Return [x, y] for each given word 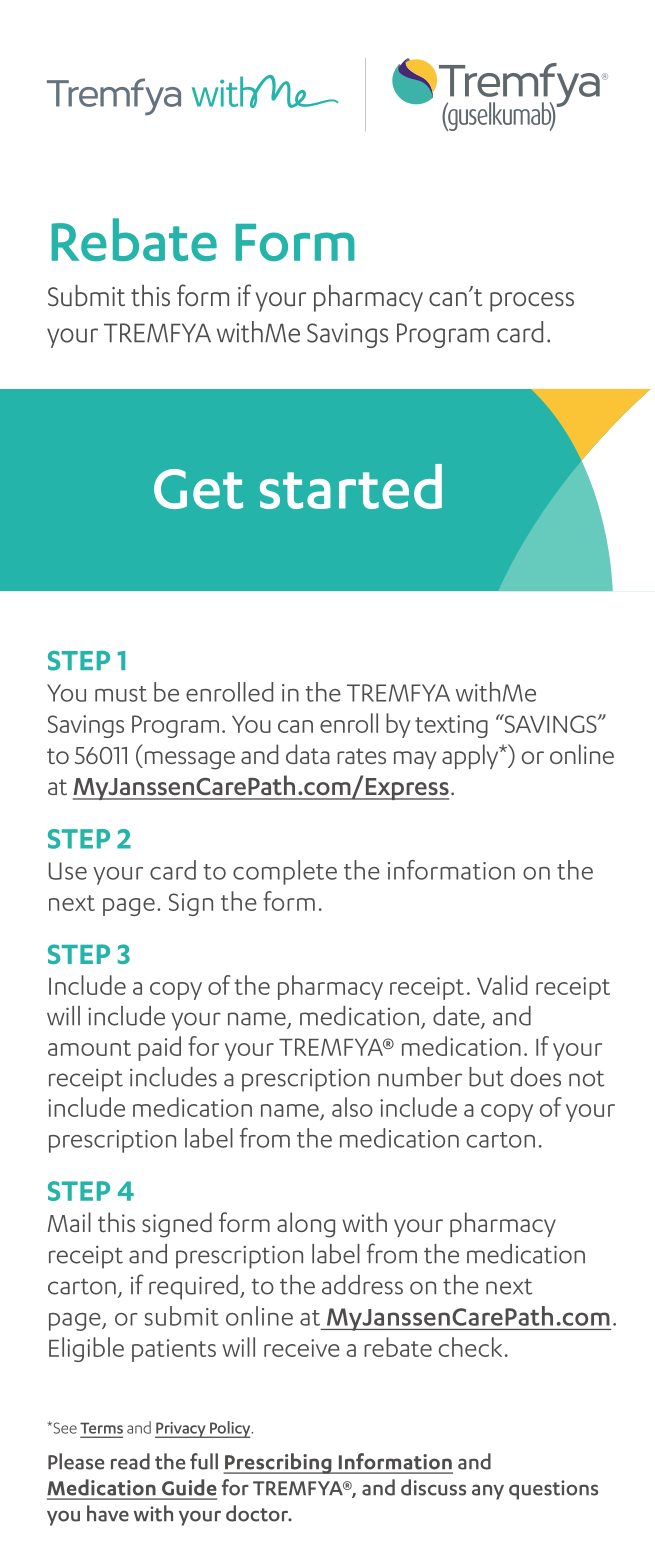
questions [553, 1490]
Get [198, 489]
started [351, 486]
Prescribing [278, 1463]
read [130, 1461]
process [532, 302]
